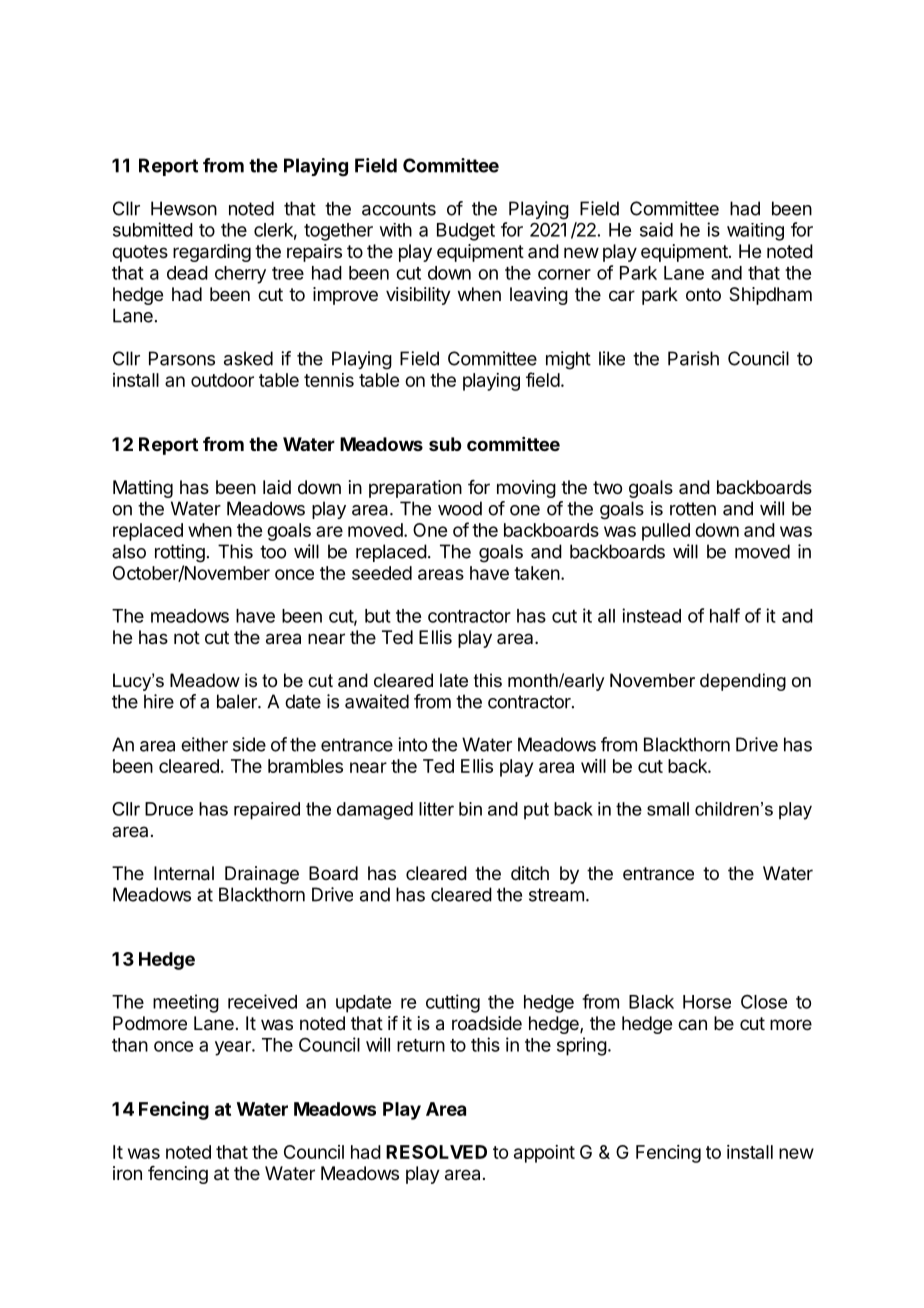 This screenshot has height=1308, width=924. Describe the element at coordinates (466, 232) in the screenshot. I see `Budget` at that location.
